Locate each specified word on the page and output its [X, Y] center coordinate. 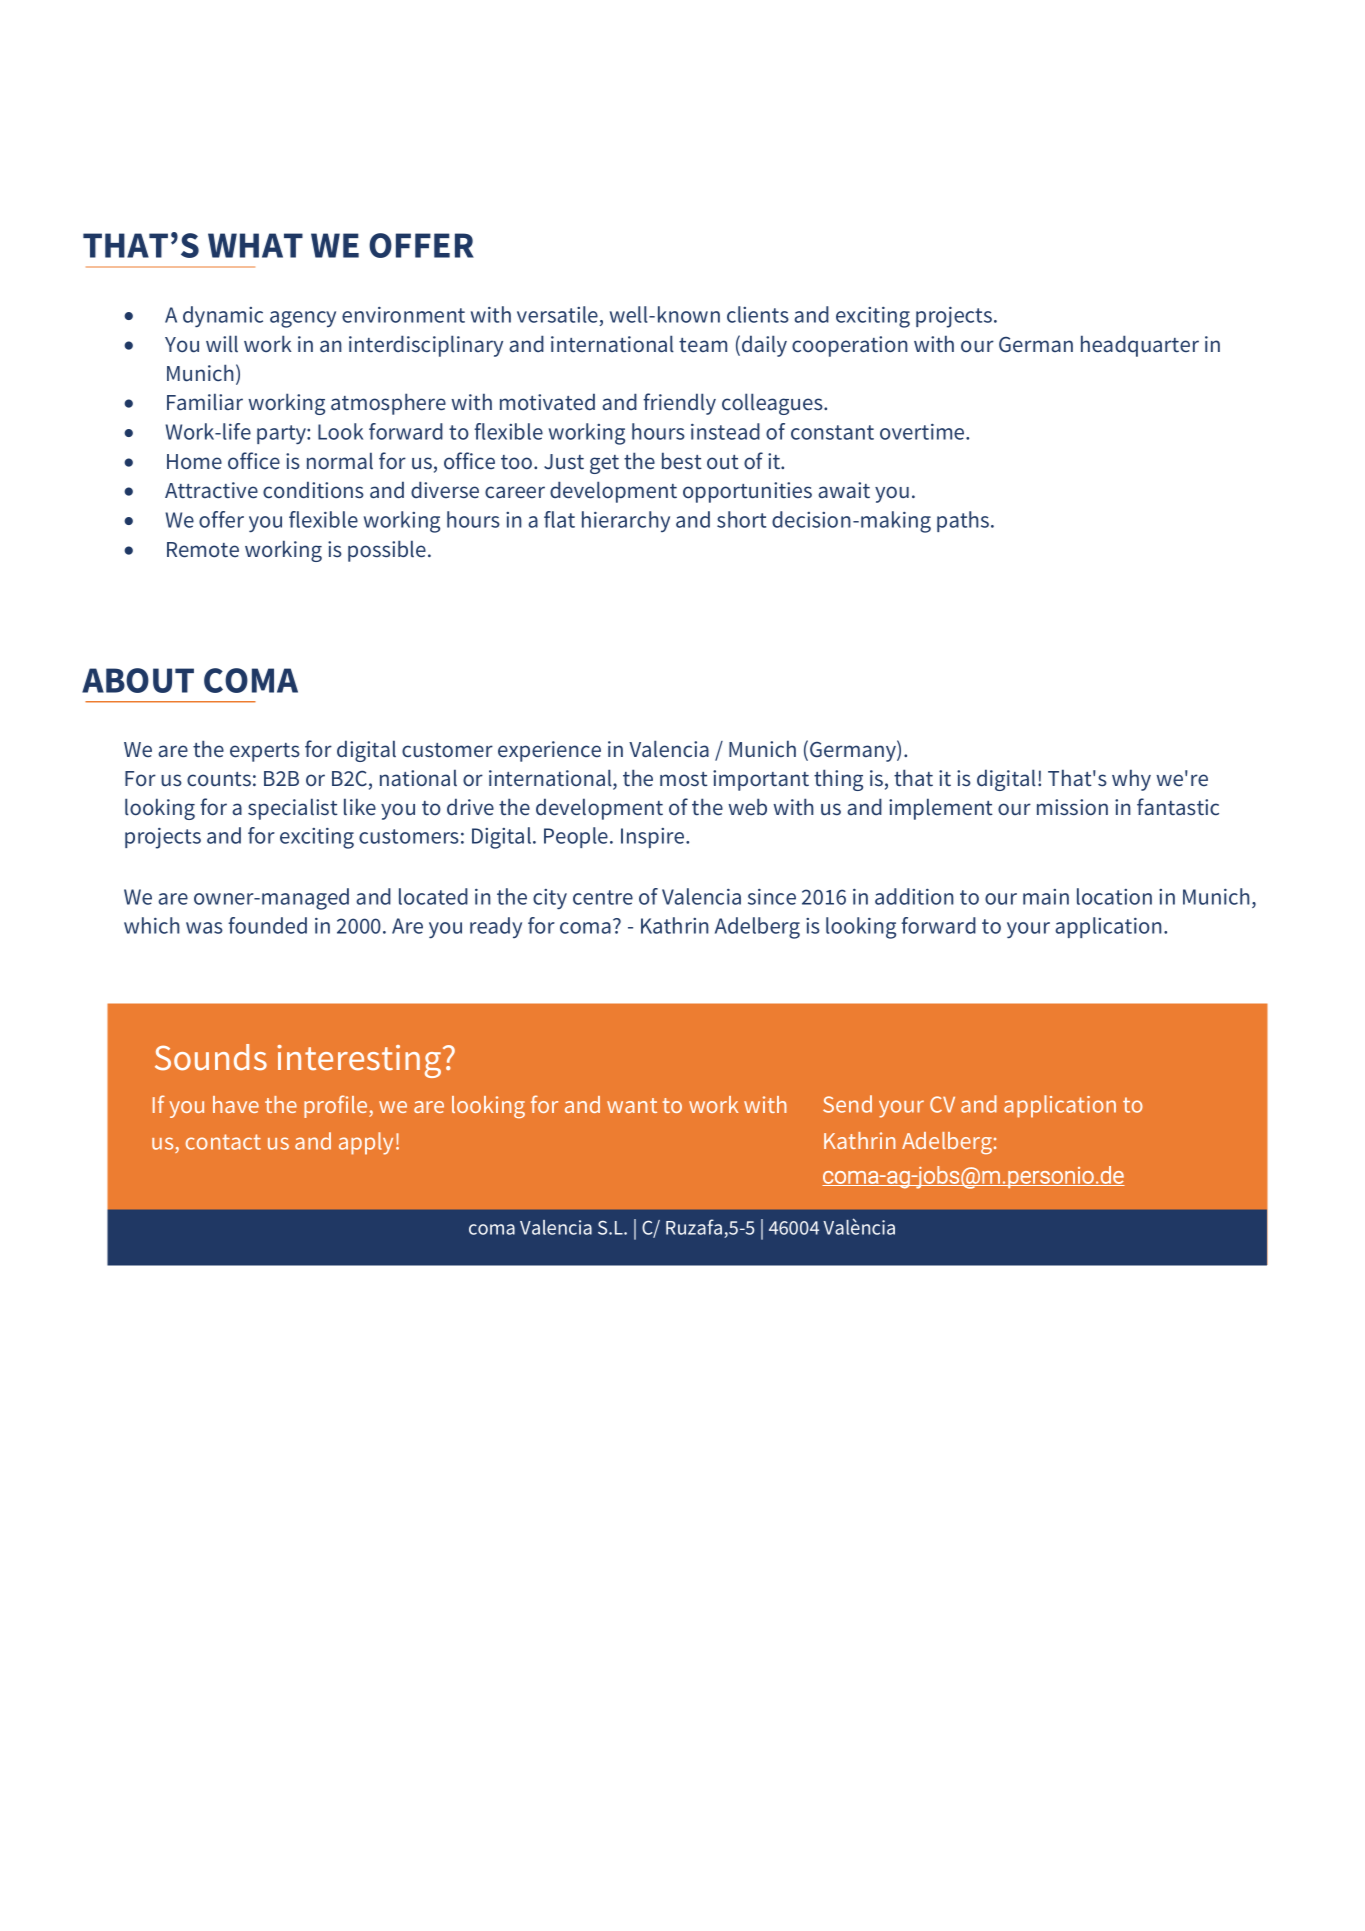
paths [963, 521]
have [236, 1104]
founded [267, 925]
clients [758, 314]
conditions [313, 490]
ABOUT [138, 680]
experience [549, 751]
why [1131, 780]
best [682, 460]
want [632, 1105]
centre [603, 897]
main [1046, 897]
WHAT [255, 245]
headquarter [1140, 346]
